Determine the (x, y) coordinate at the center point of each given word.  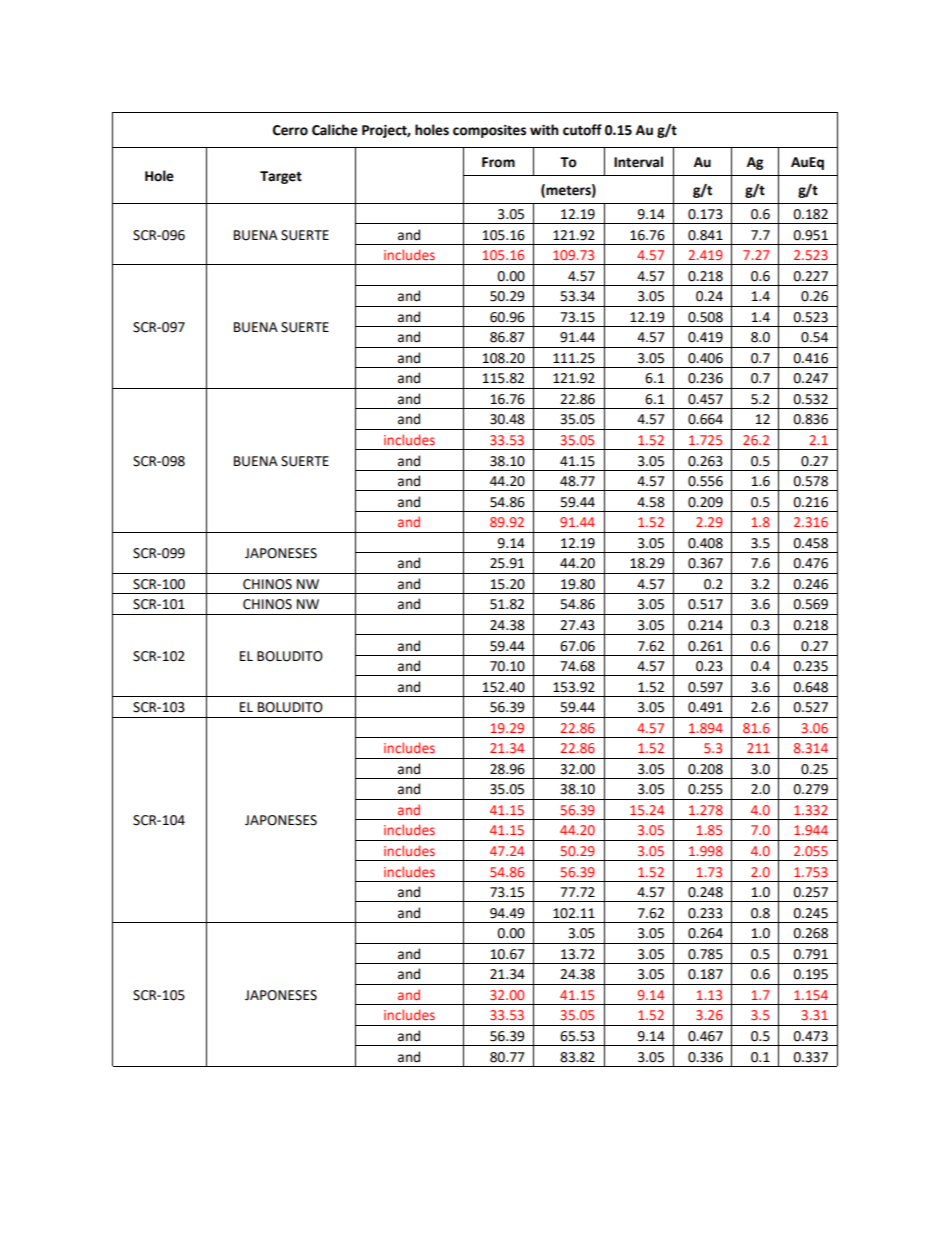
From (498, 162)
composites (489, 131)
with (544, 130)
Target (281, 177)
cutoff (582, 130)
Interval (638, 162)
